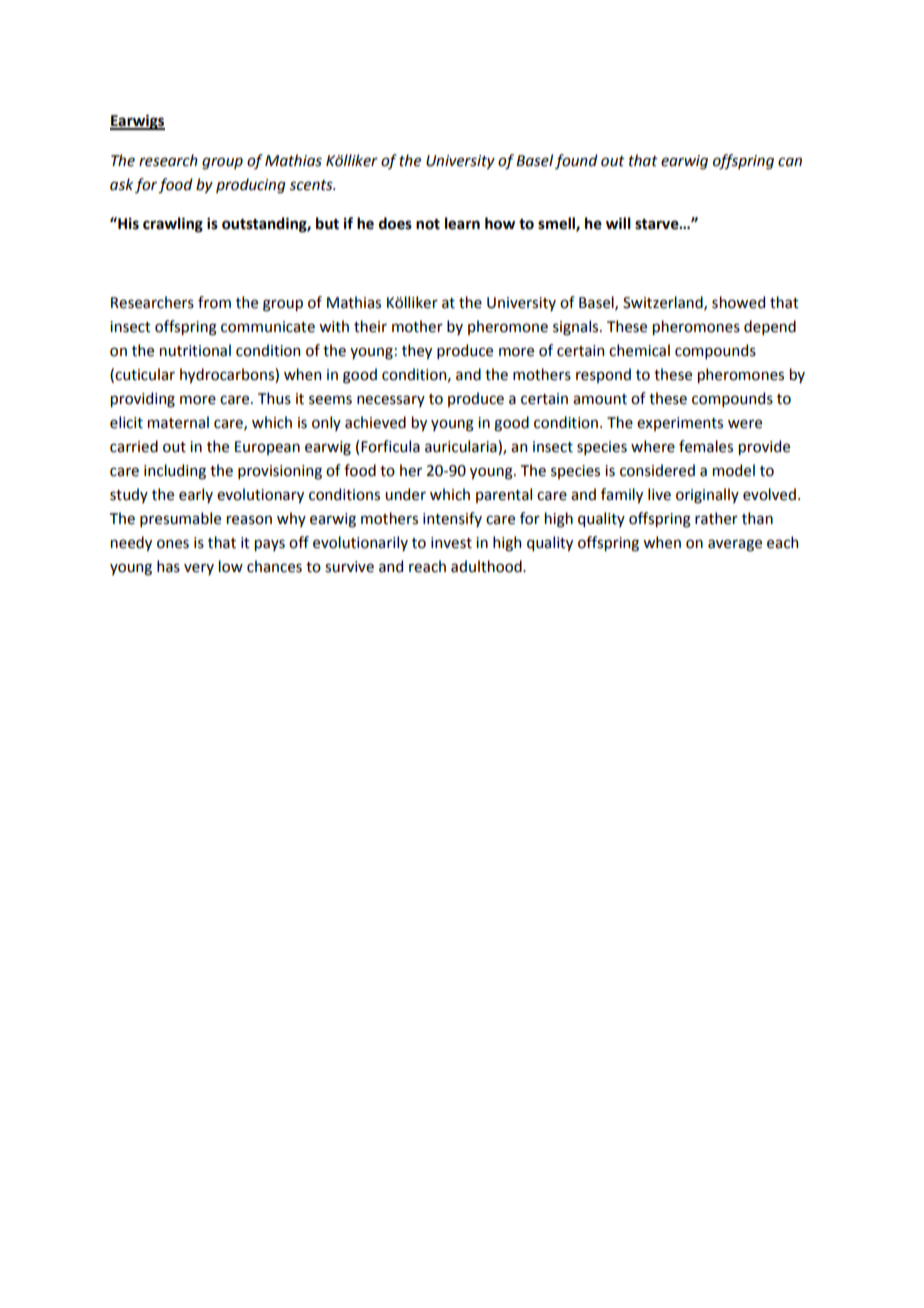 This screenshot has height=1308, width=924. I want to click on found, so click(576, 161).
